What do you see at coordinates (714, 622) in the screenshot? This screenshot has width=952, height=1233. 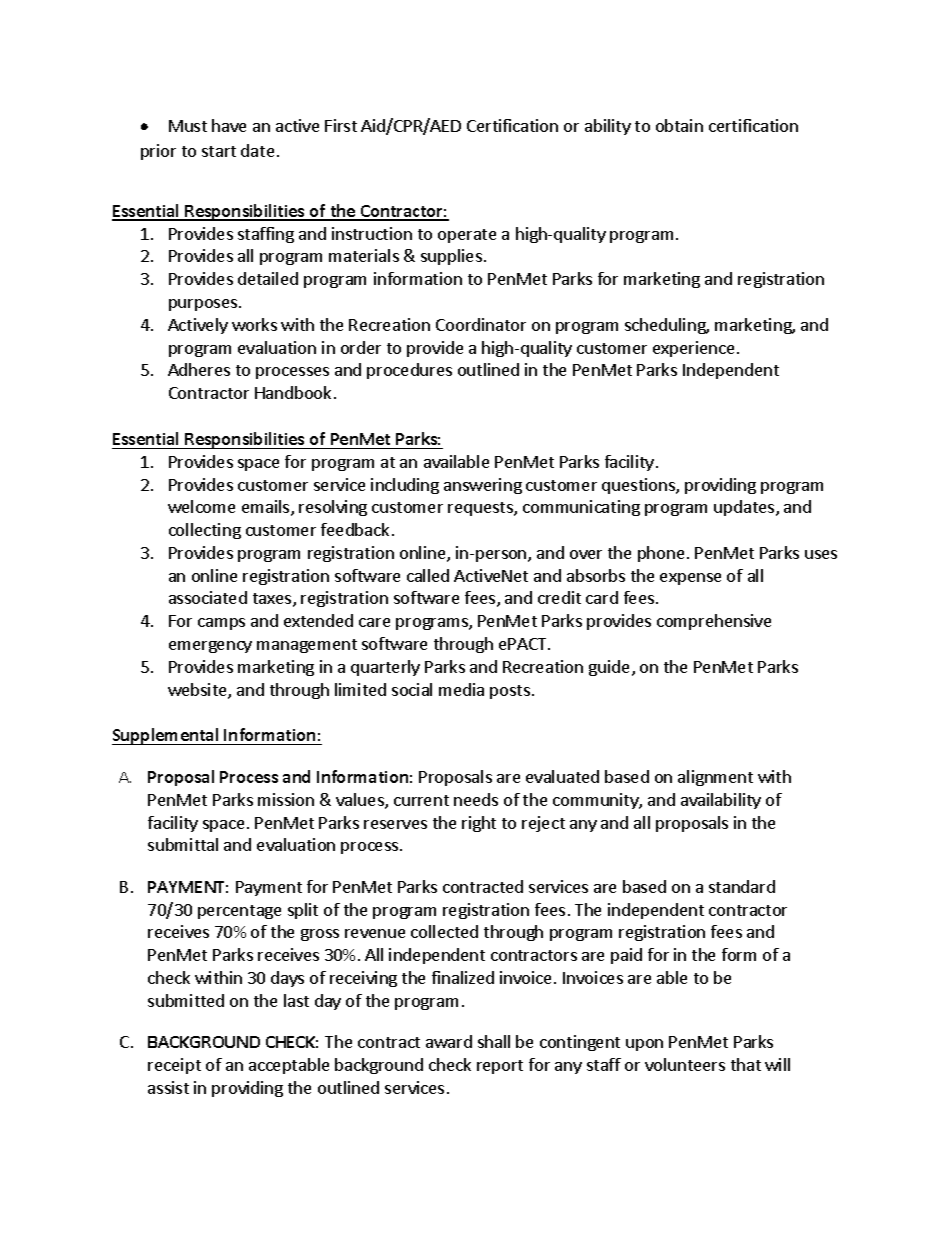 I see `comprehensive` at bounding box center [714, 622].
